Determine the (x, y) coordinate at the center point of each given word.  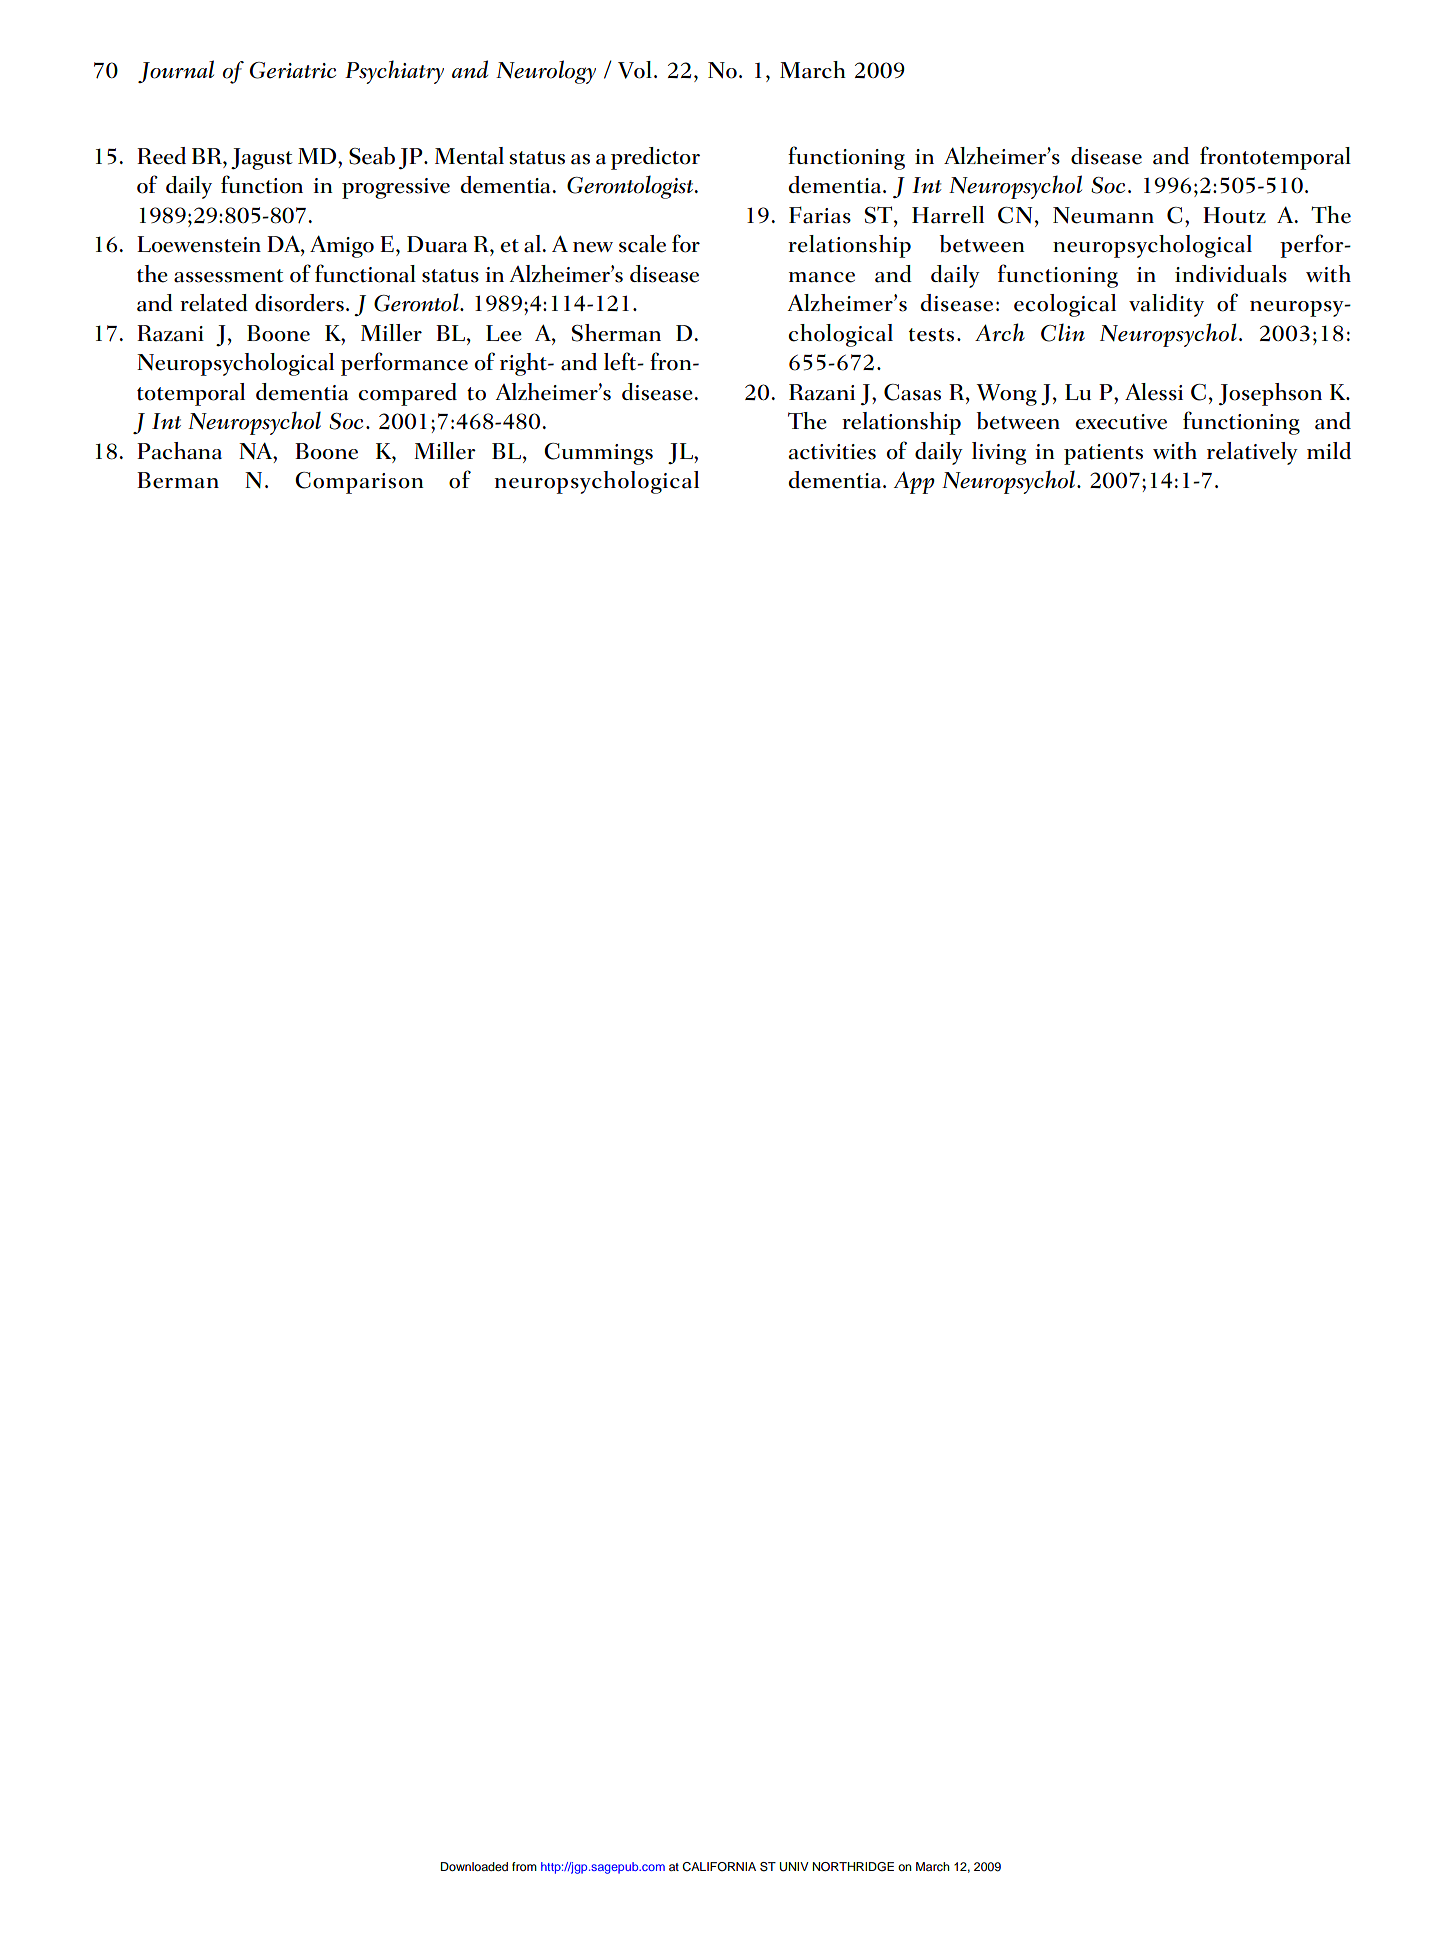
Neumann (1103, 215)
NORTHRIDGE (853, 1867)
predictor (655, 158)
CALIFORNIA (719, 1867)
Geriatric (293, 70)
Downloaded (474, 1866)
